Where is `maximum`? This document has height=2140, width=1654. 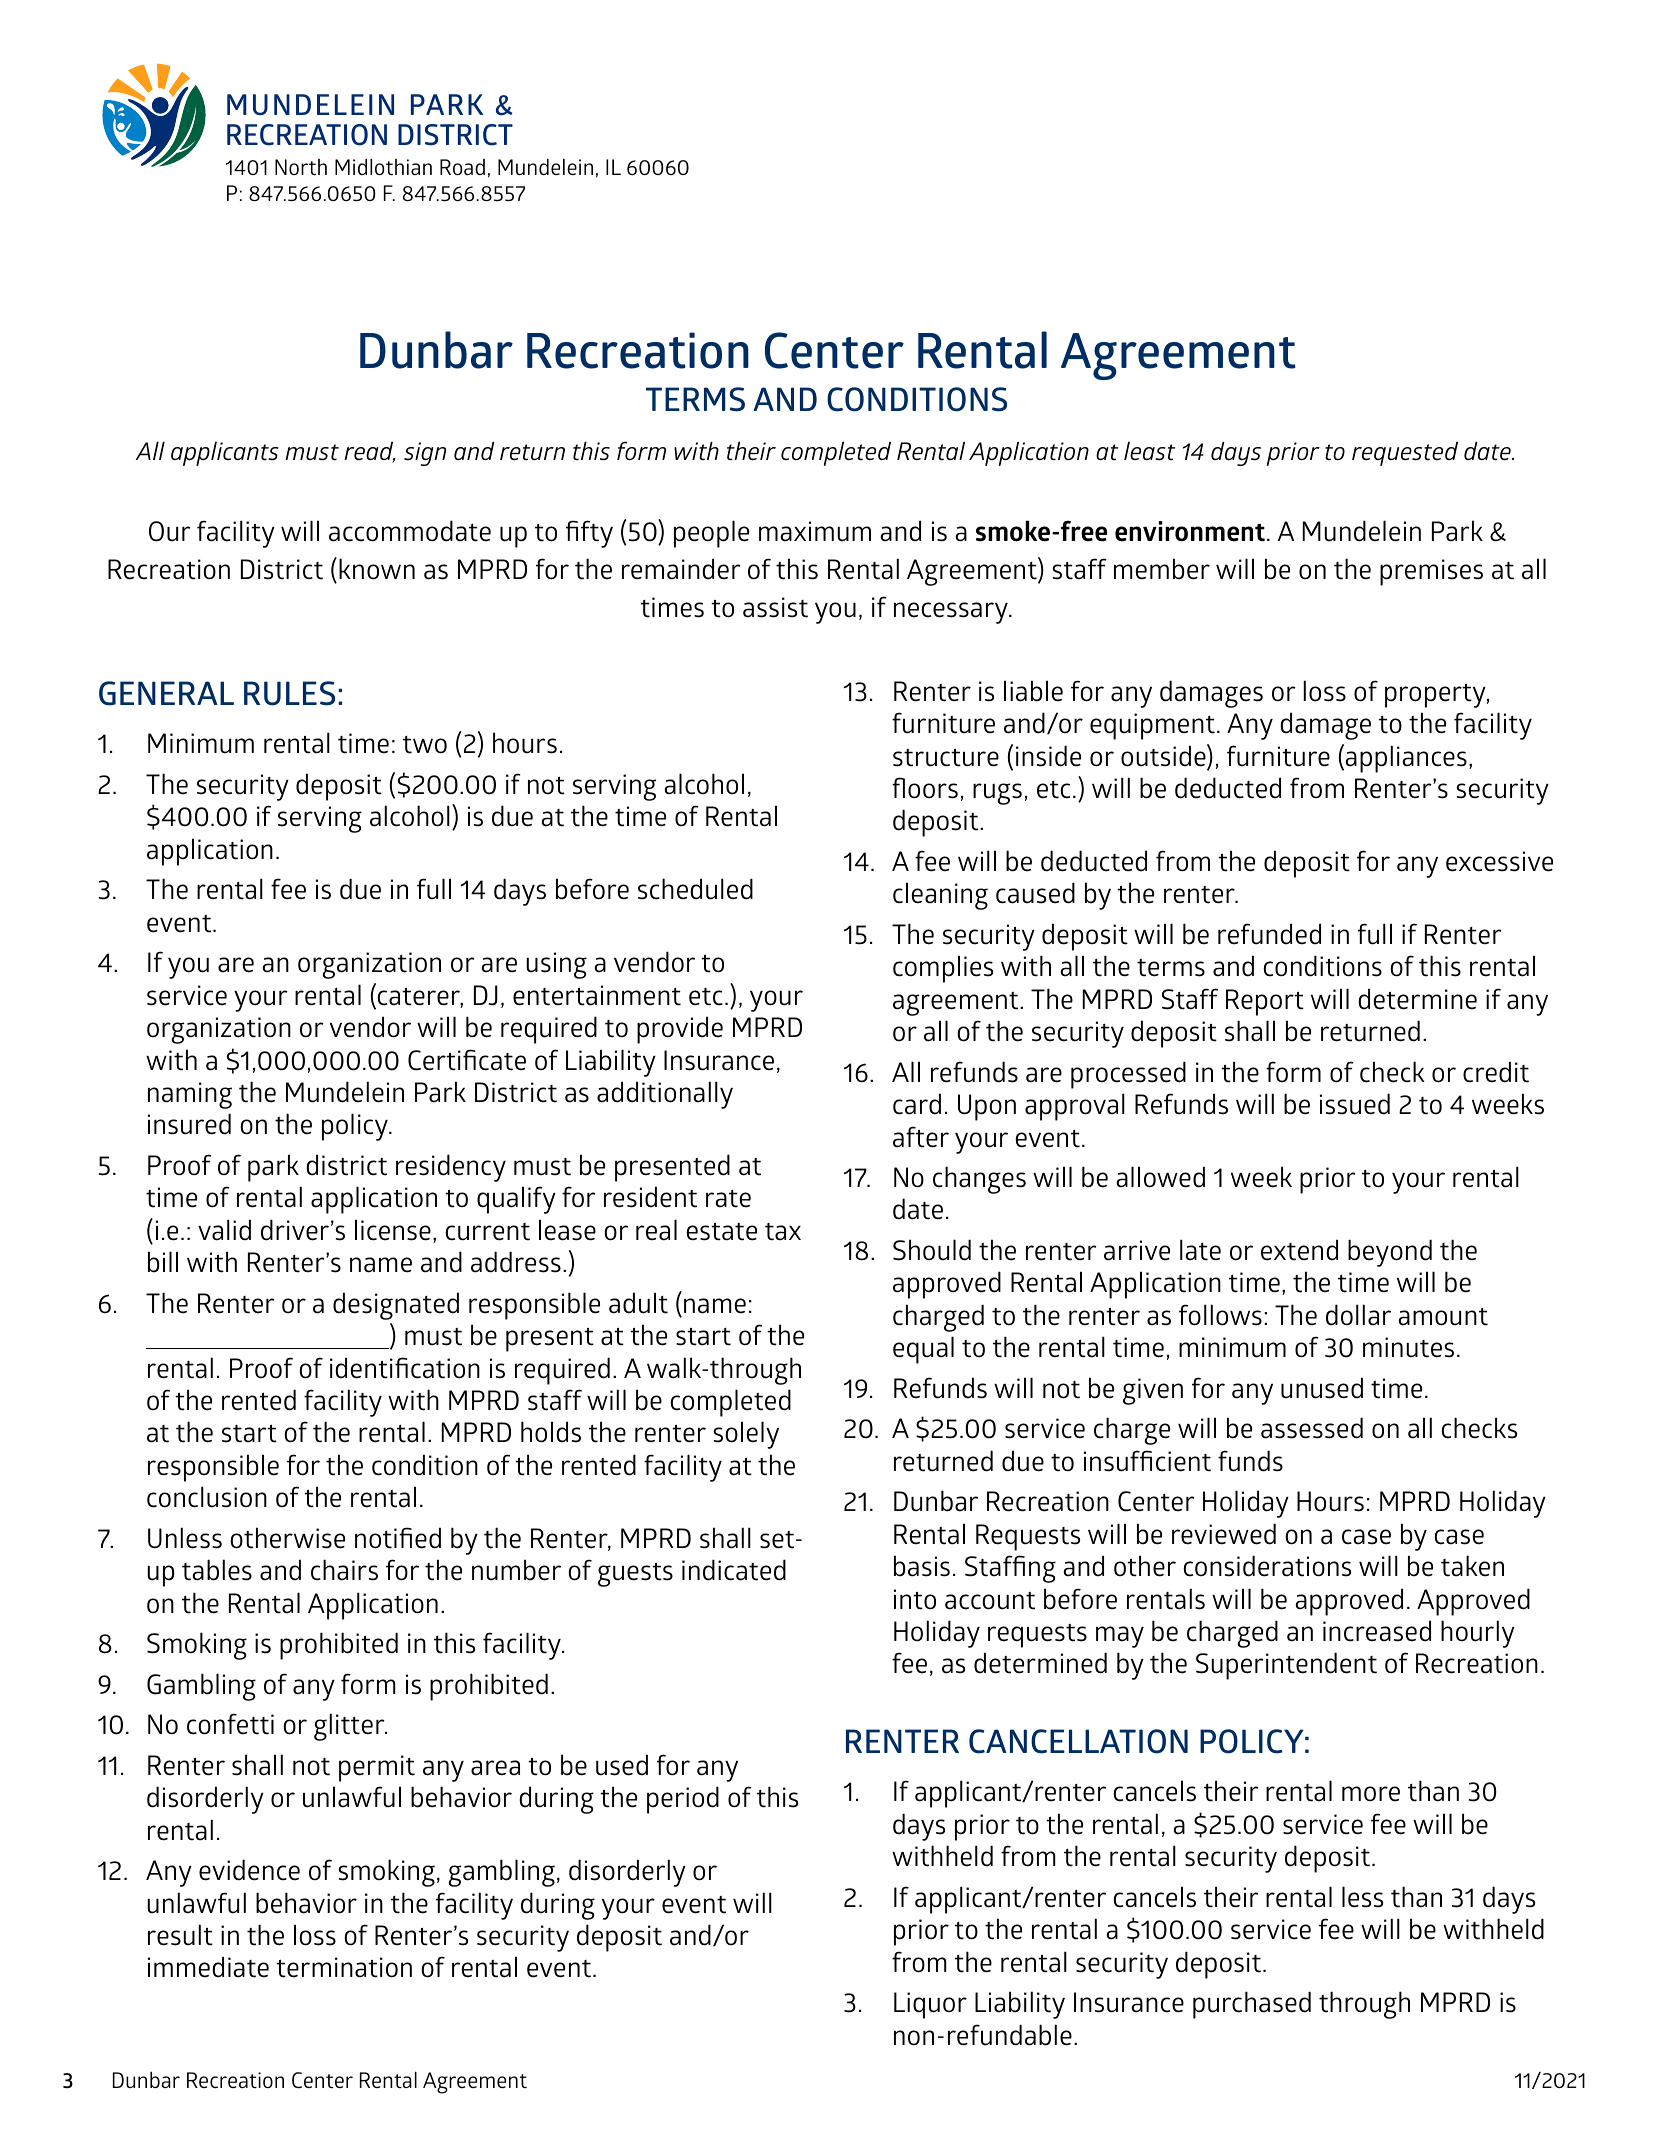 maximum is located at coordinates (815, 531).
